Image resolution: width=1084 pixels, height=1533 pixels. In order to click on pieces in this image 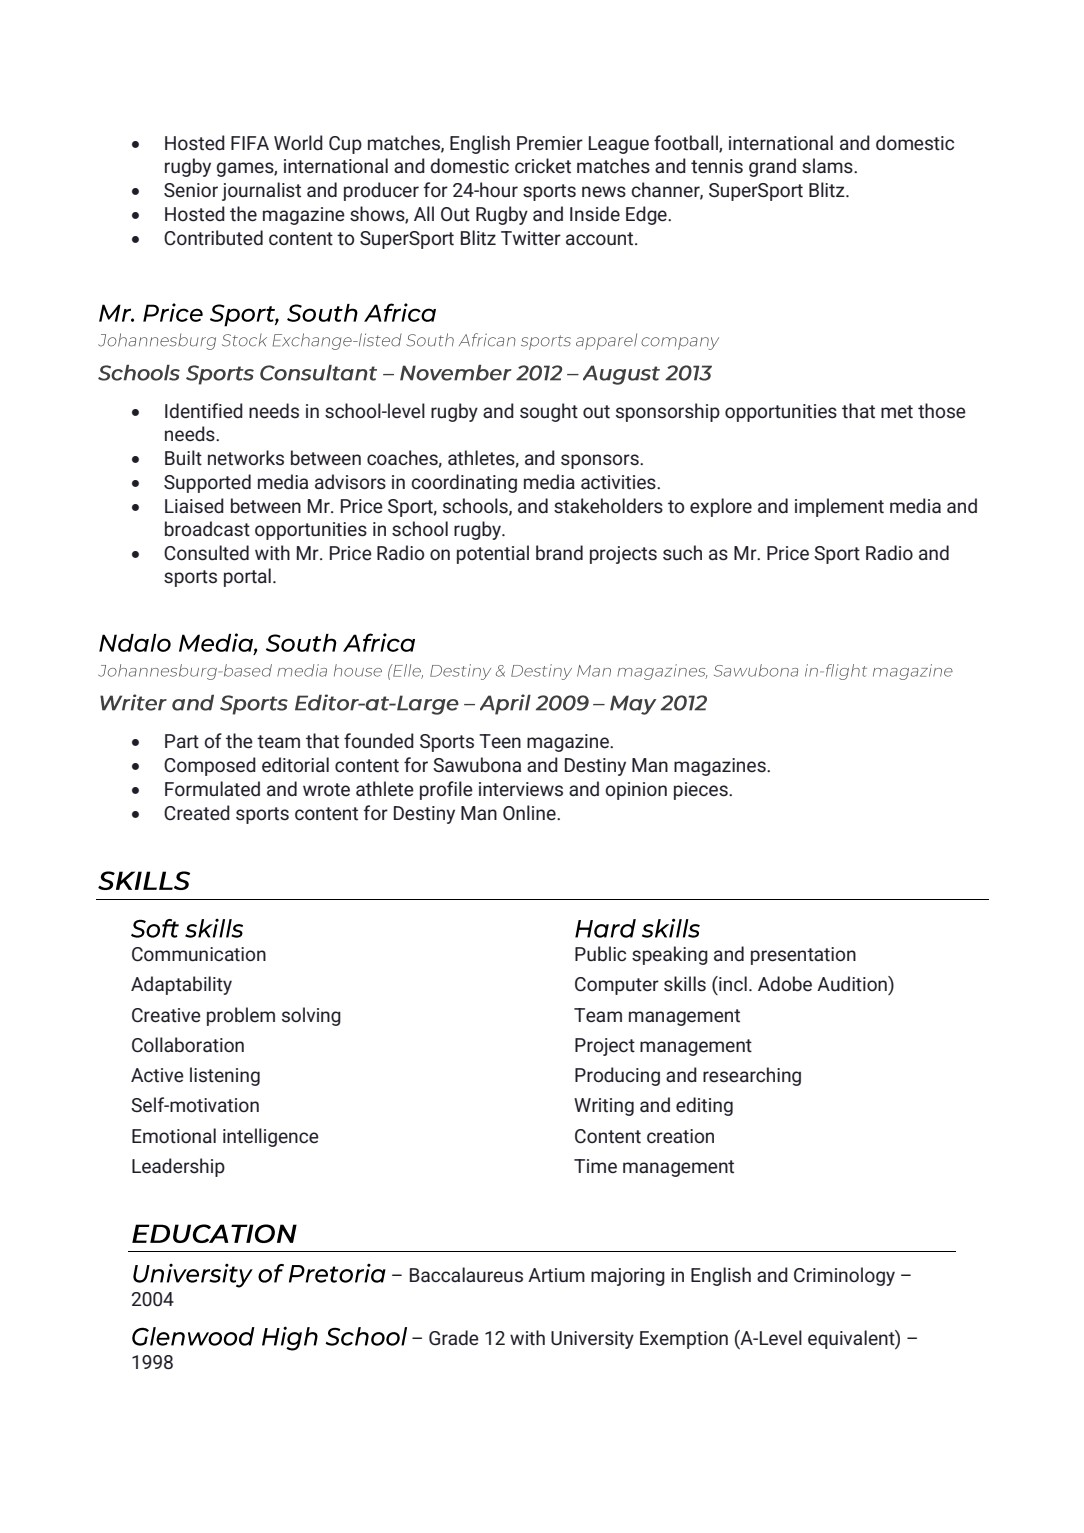, I will do `click(702, 791)`.
